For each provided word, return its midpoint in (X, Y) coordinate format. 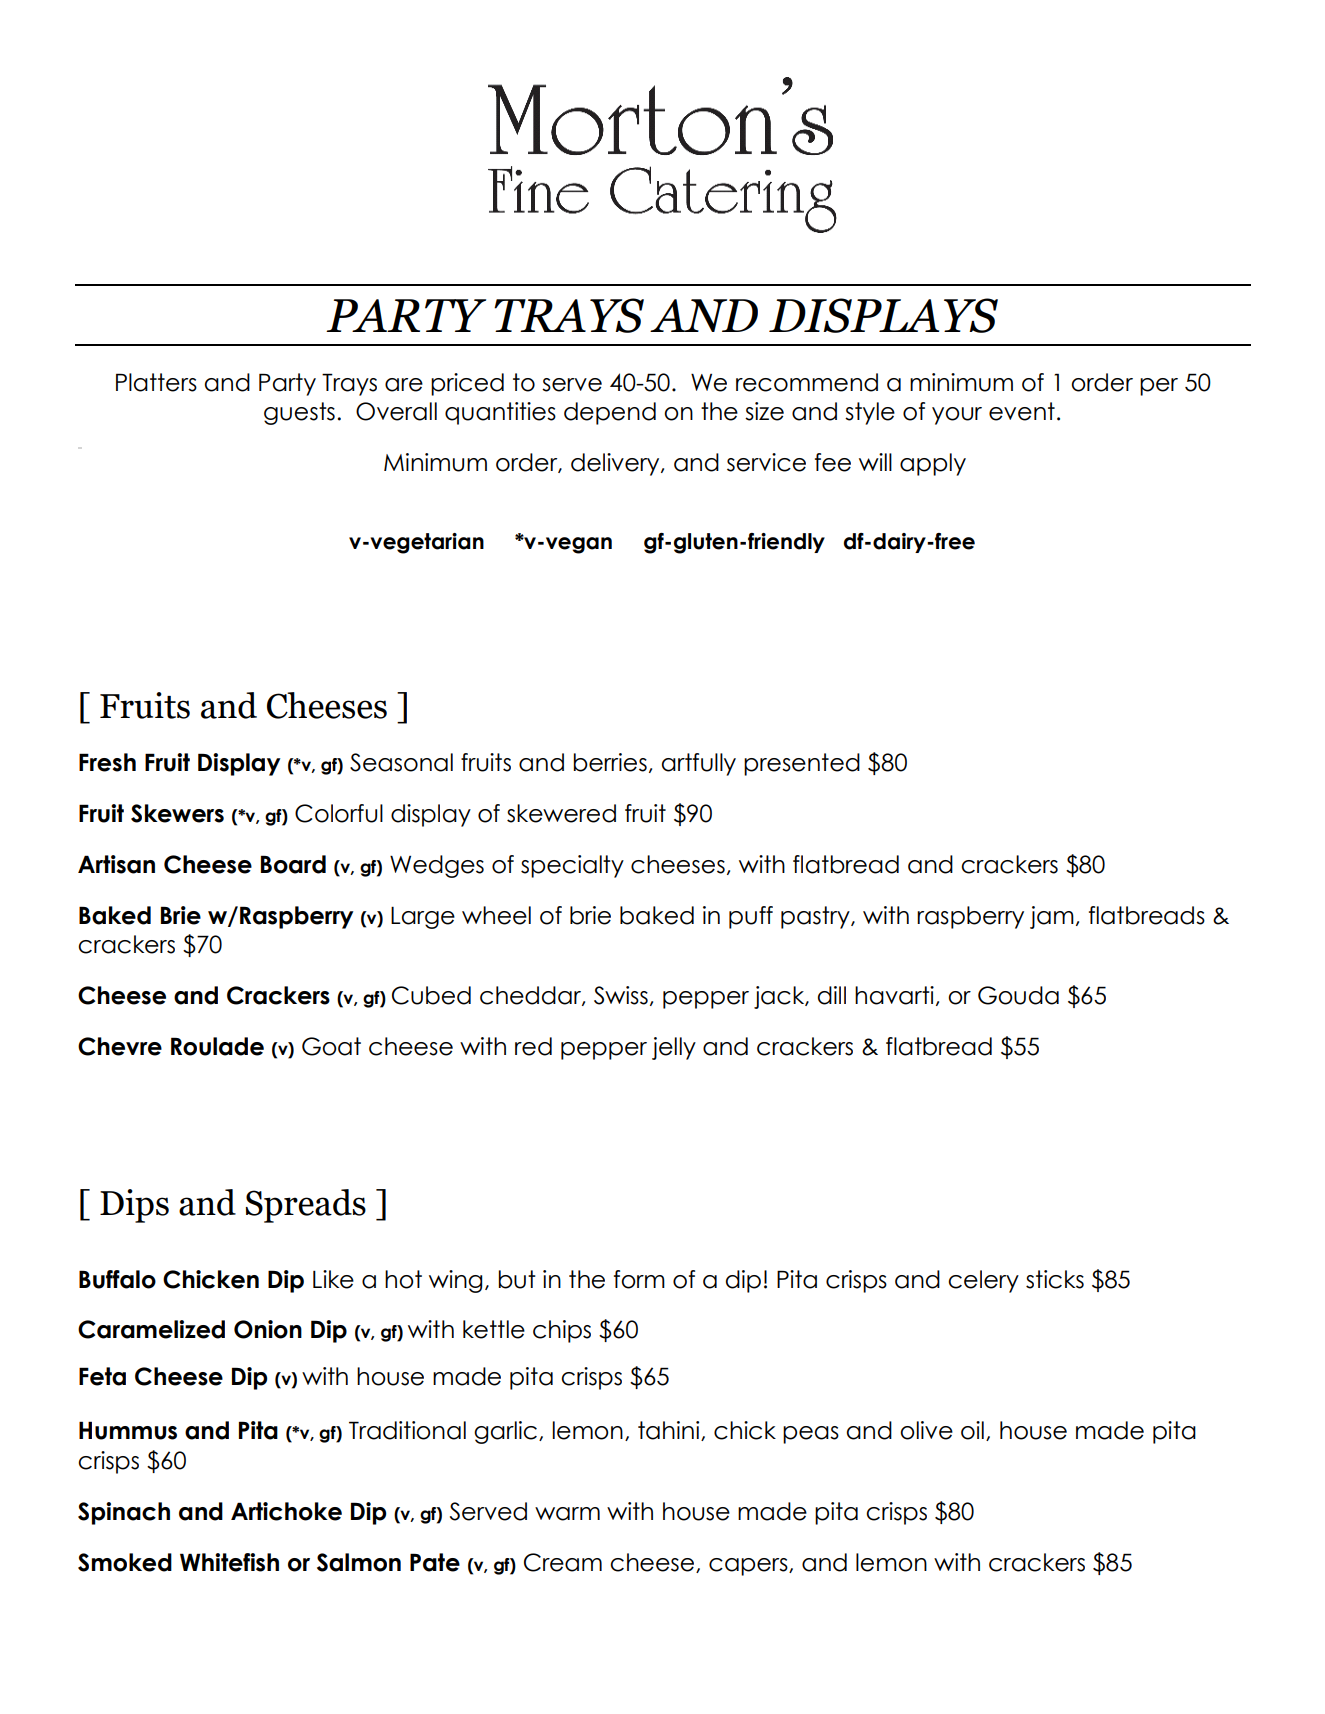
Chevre (120, 1046)
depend (610, 413)
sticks (1055, 1279)
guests (299, 413)
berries (610, 762)
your (957, 416)
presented (802, 764)
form (639, 1279)
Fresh (107, 762)
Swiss (621, 995)
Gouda (1018, 995)
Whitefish (229, 1562)
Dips (134, 1206)
